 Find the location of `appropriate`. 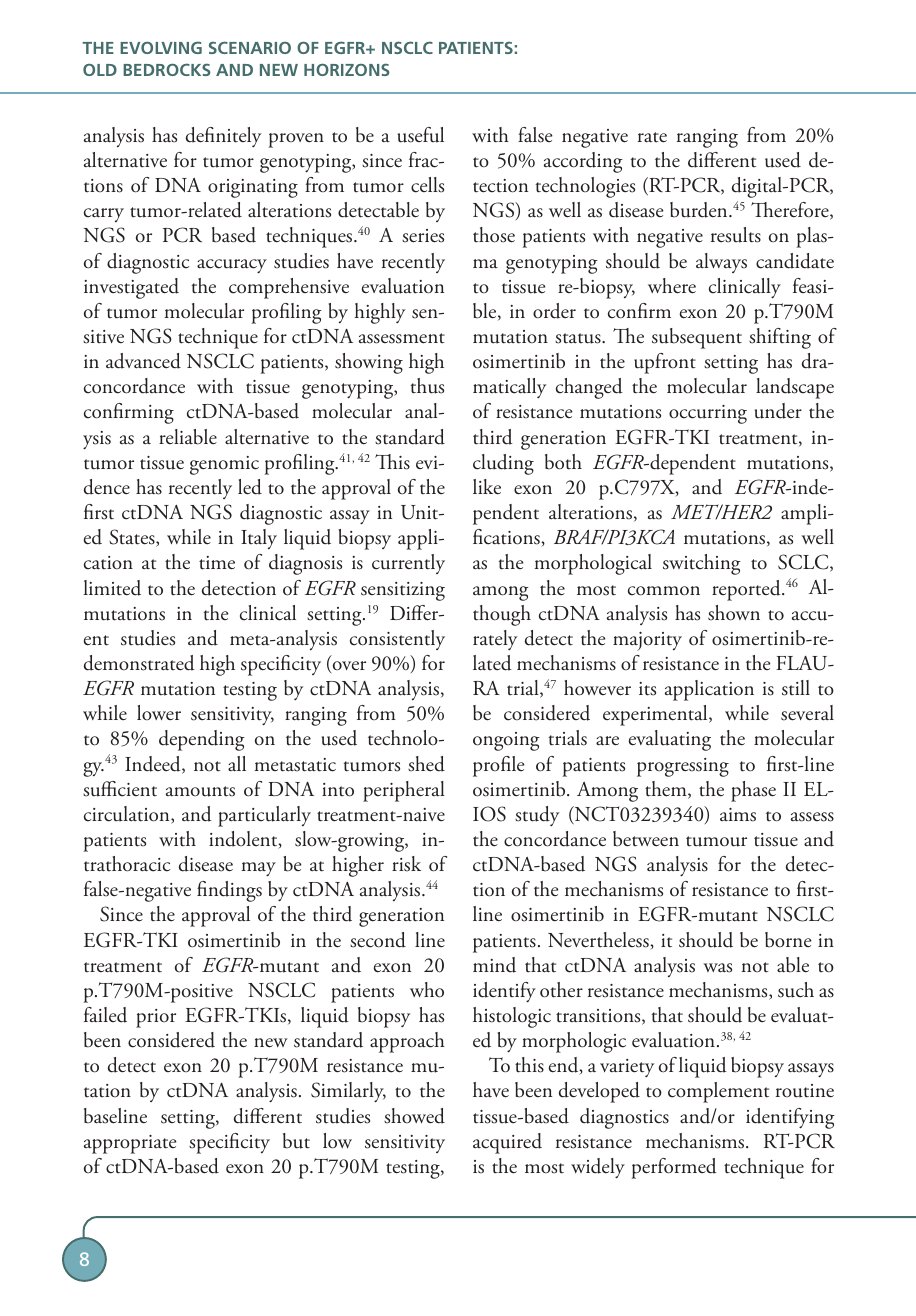

appropriate is located at coordinates (130, 1144).
